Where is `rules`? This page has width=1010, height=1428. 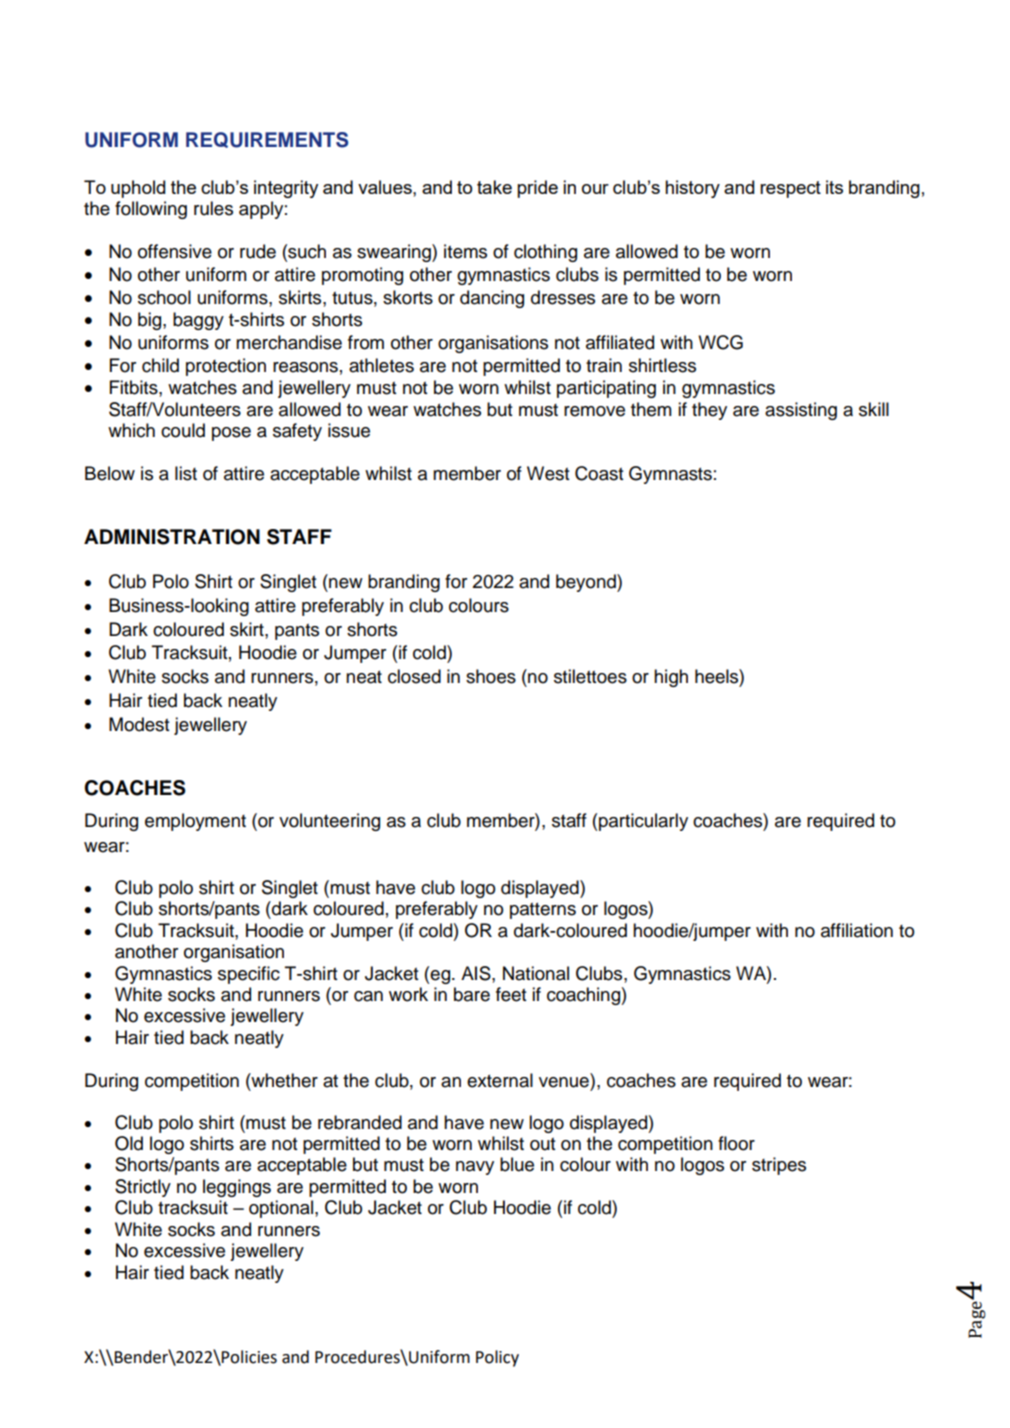 rules is located at coordinates (213, 208).
